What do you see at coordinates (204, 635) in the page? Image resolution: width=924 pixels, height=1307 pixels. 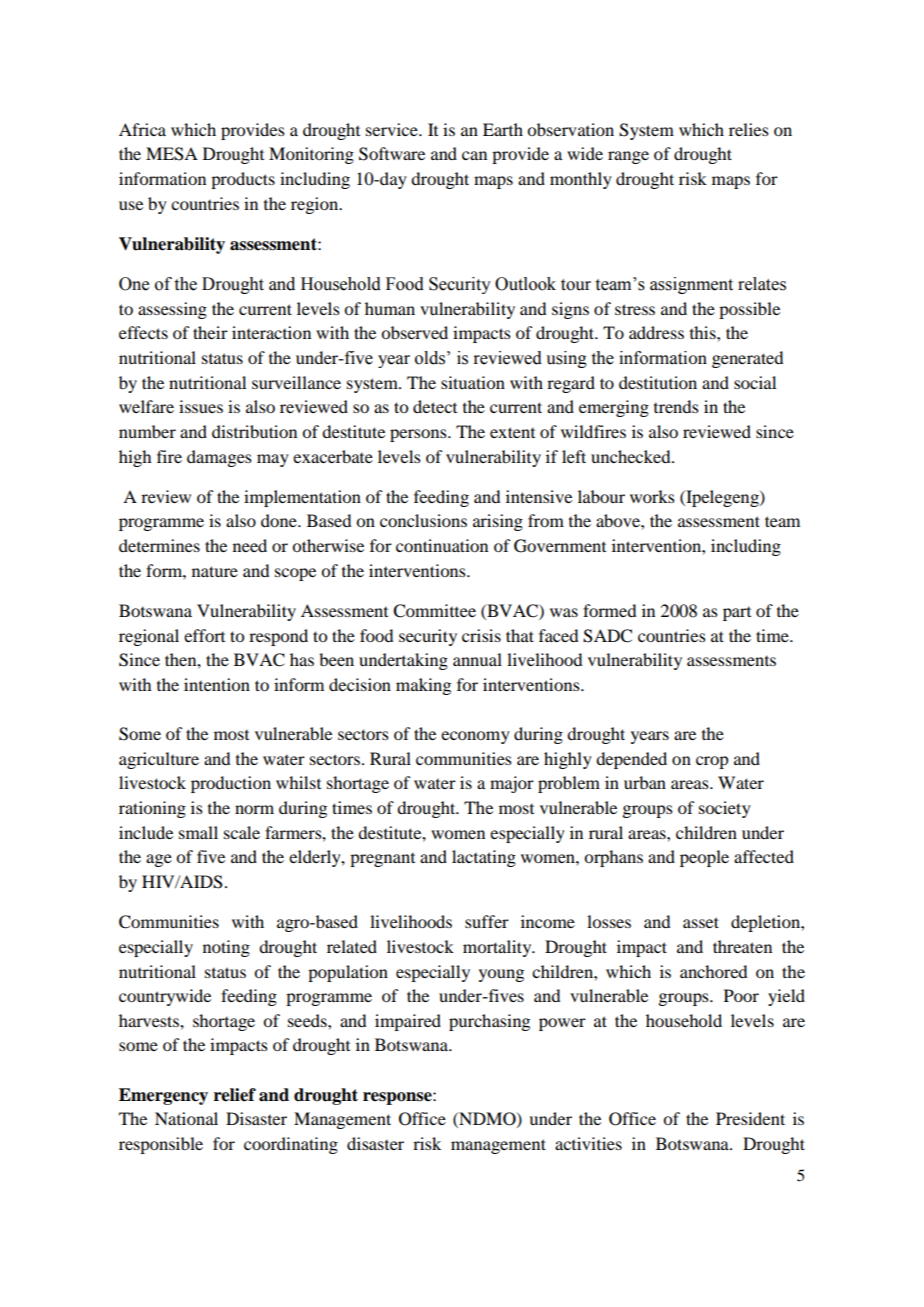 I see `effort` at bounding box center [204, 635].
